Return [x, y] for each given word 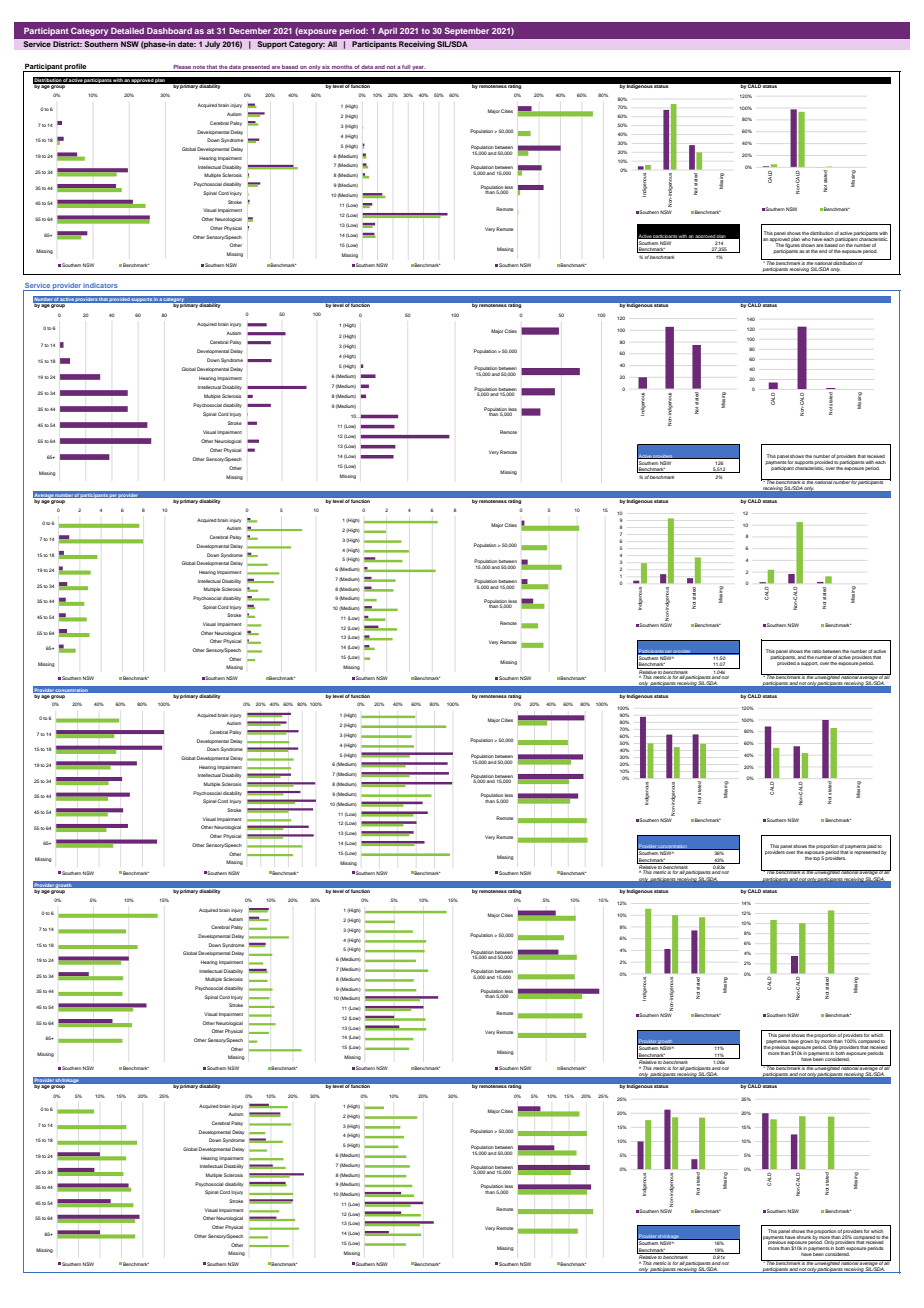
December [250, 31]
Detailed [127, 31]
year [418, 69]
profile [76, 67]
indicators [101, 287]
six [326, 67]
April [387, 32]
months [342, 67]
